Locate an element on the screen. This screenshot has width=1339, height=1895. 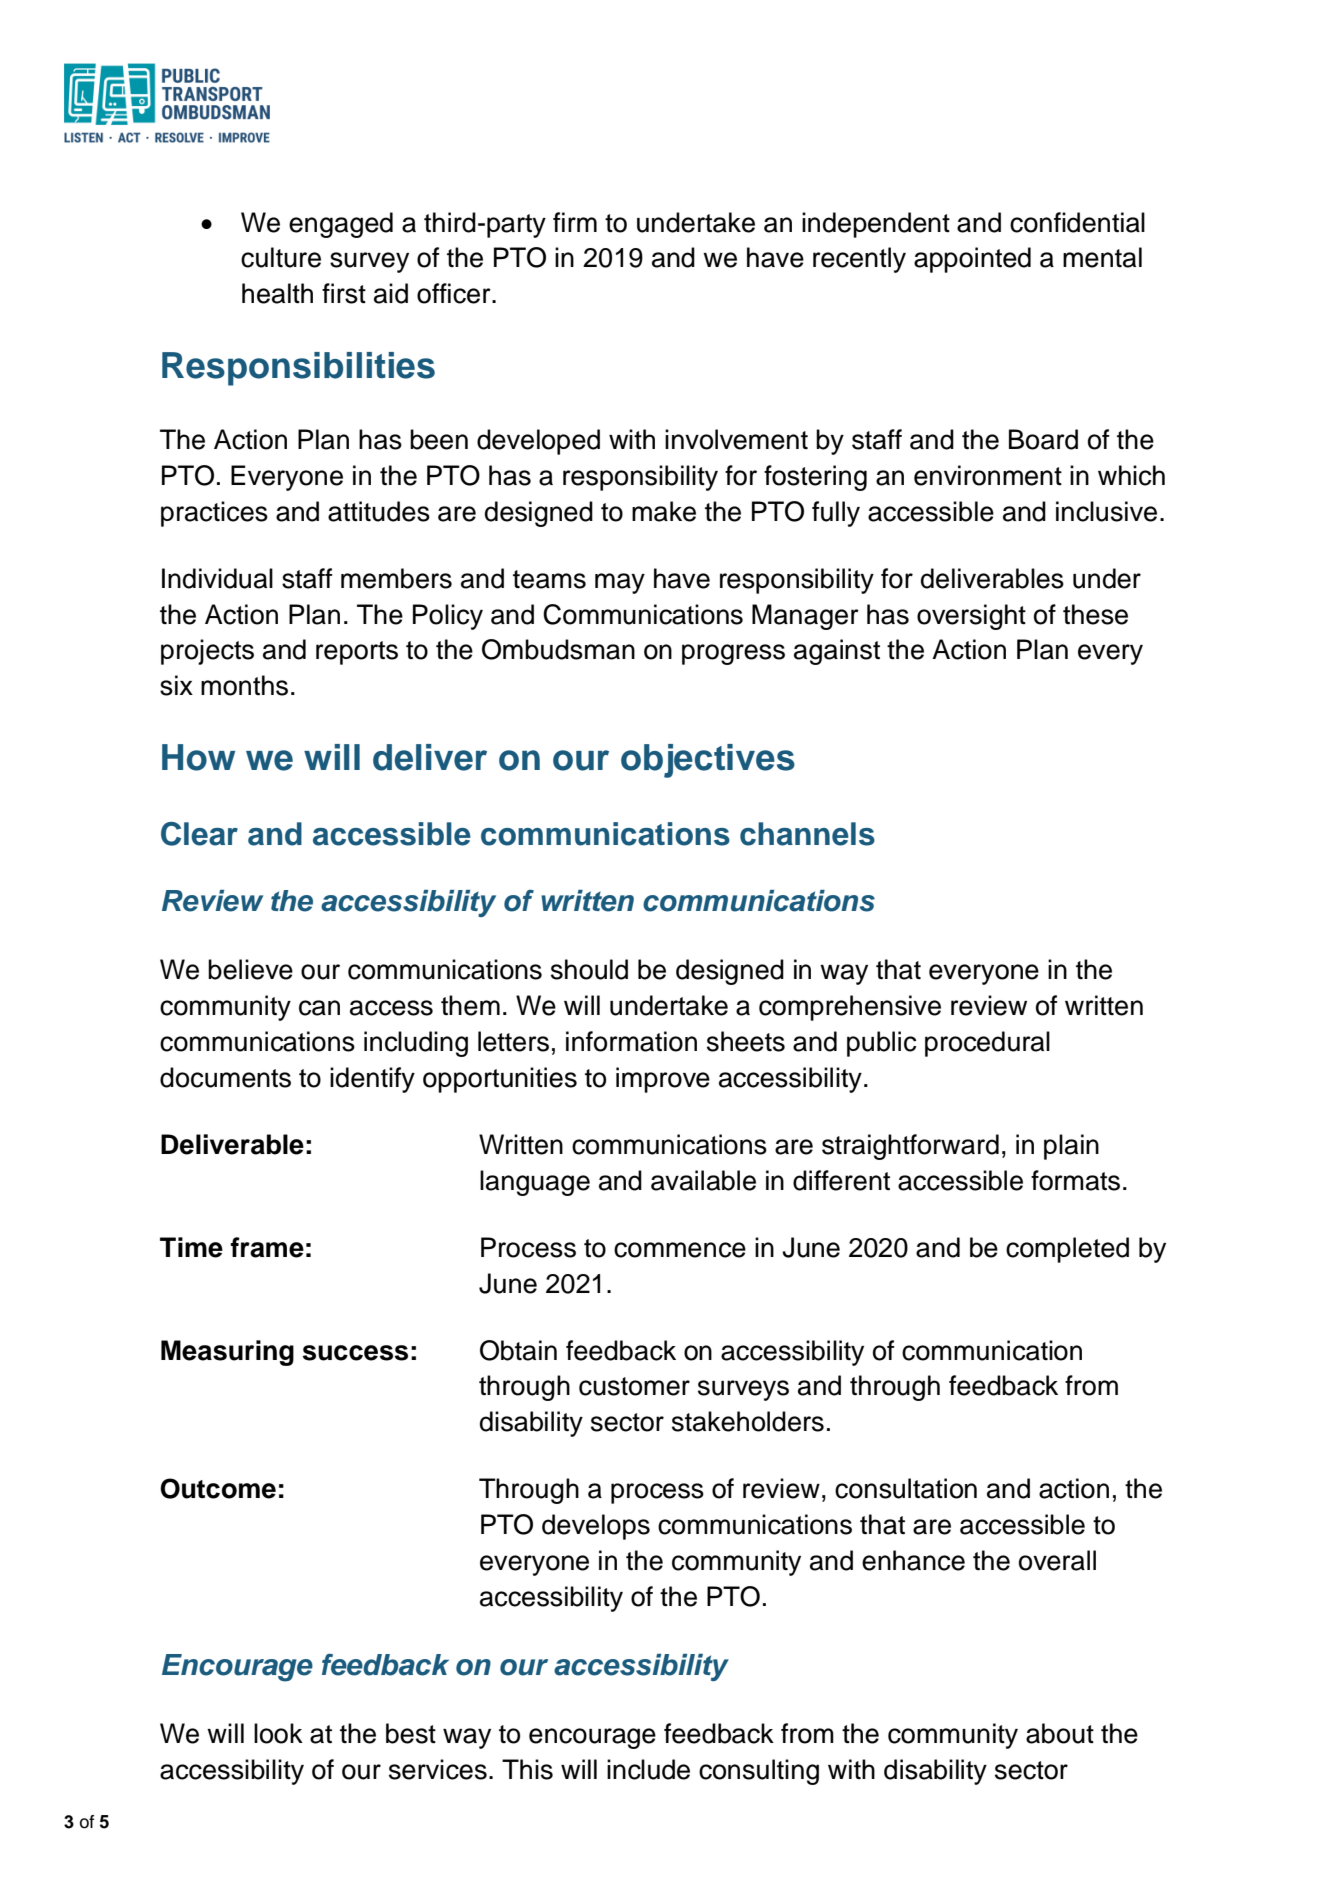
reports is located at coordinates (357, 653).
